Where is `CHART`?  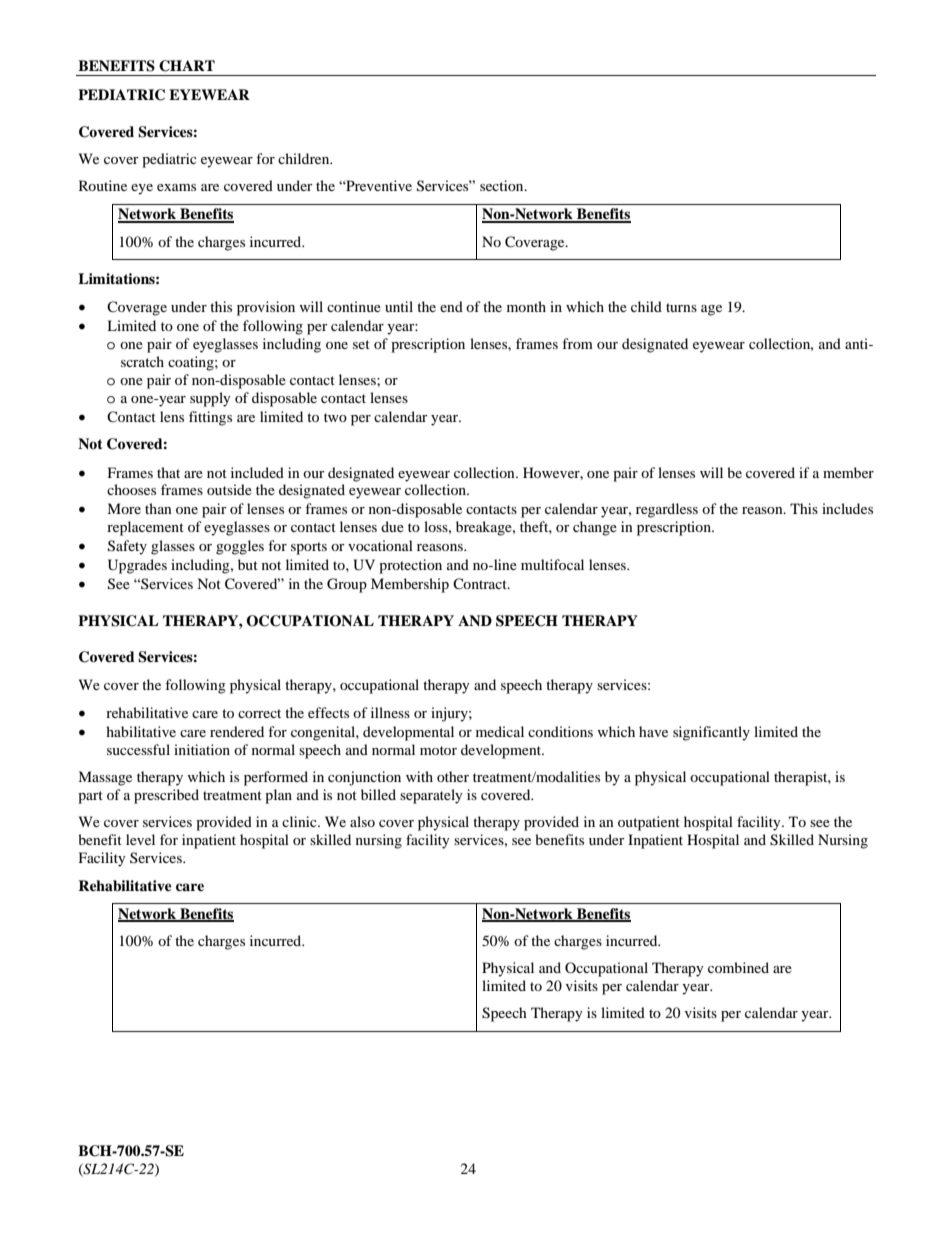
CHART is located at coordinates (187, 66).
